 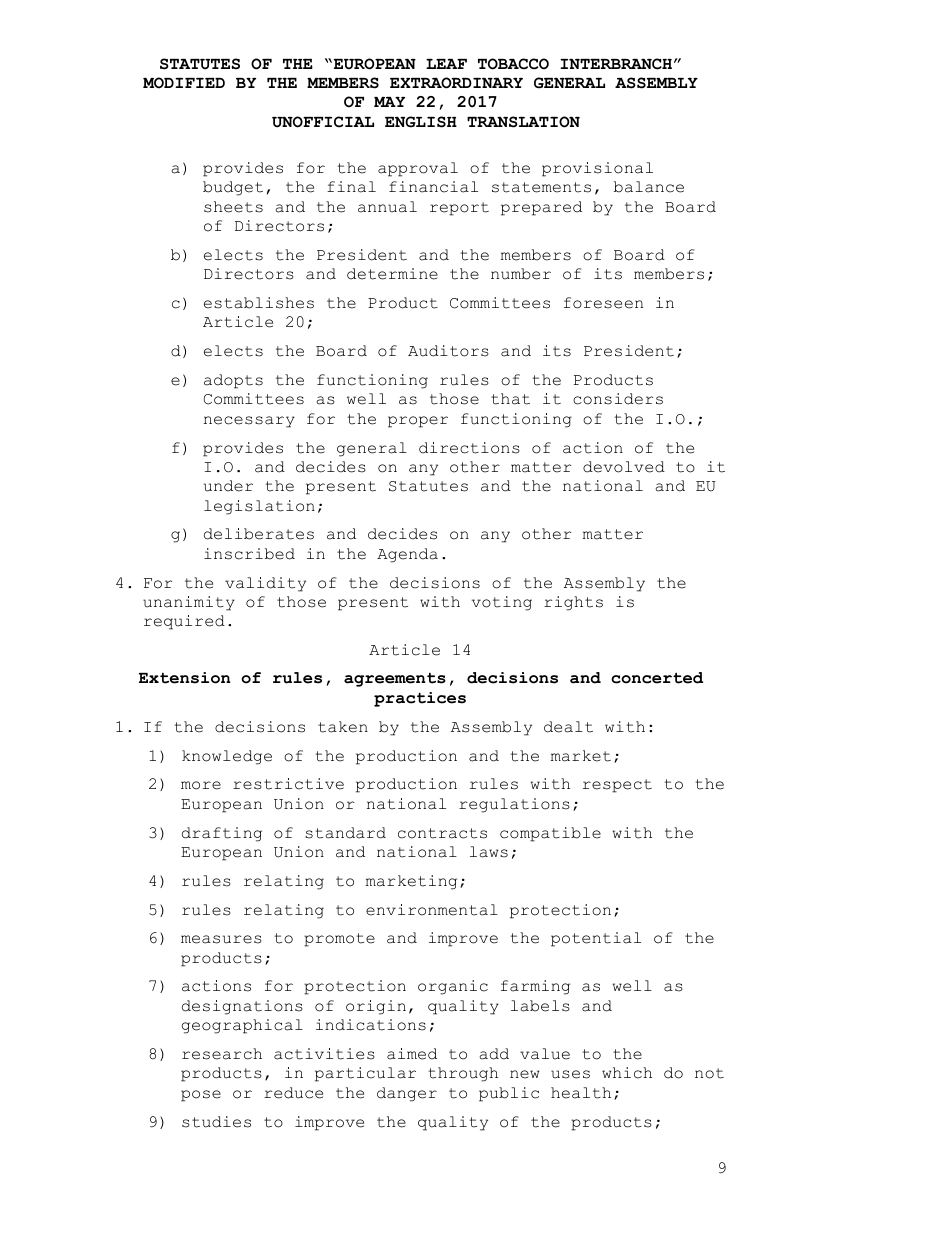 What do you see at coordinates (573, 603) in the image?
I see `rights` at bounding box center [573, 603].
